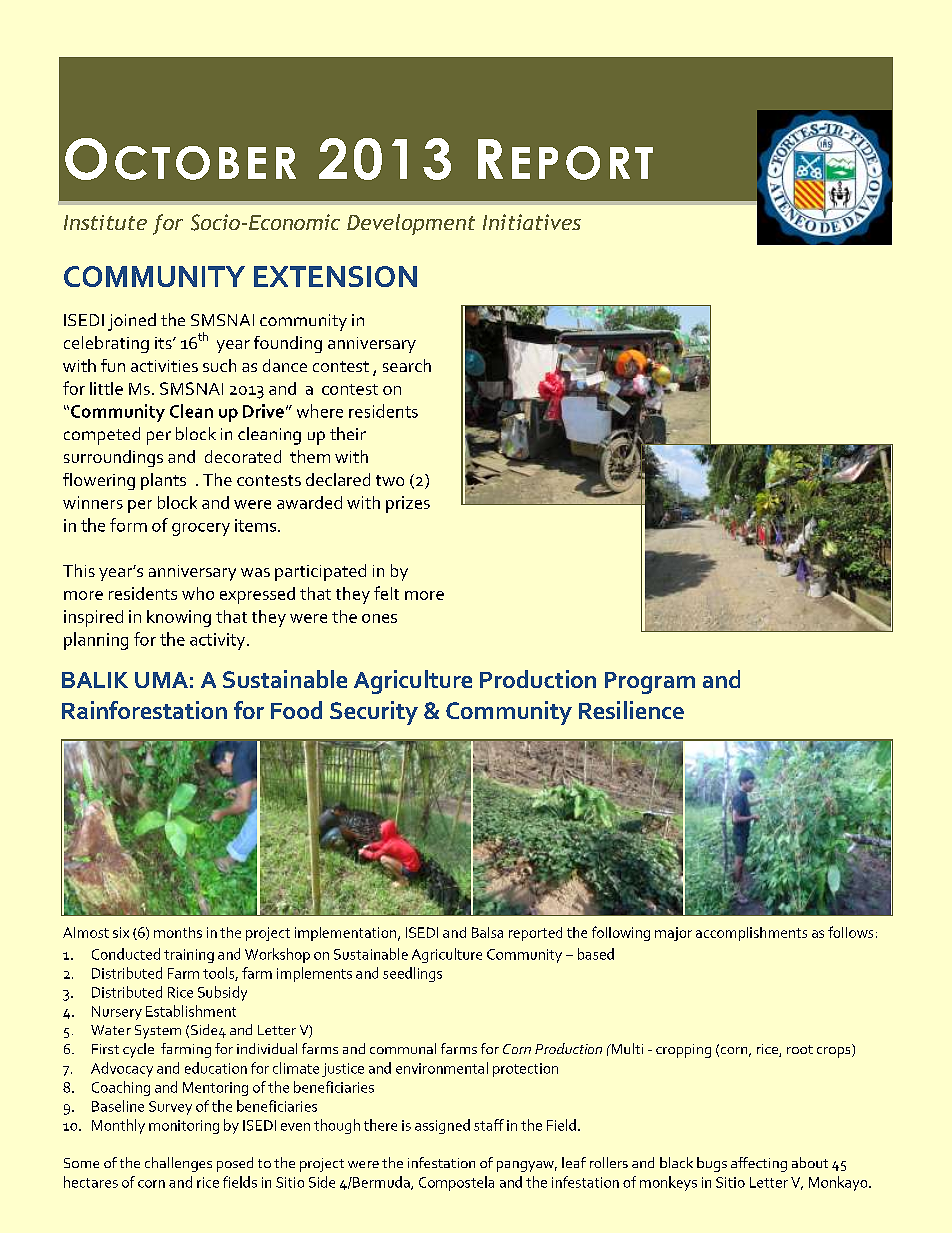 This image has width=952, height=1233. Describe the element at coordinates (456, 1183) in the image. I see `Compostela` at that location.
